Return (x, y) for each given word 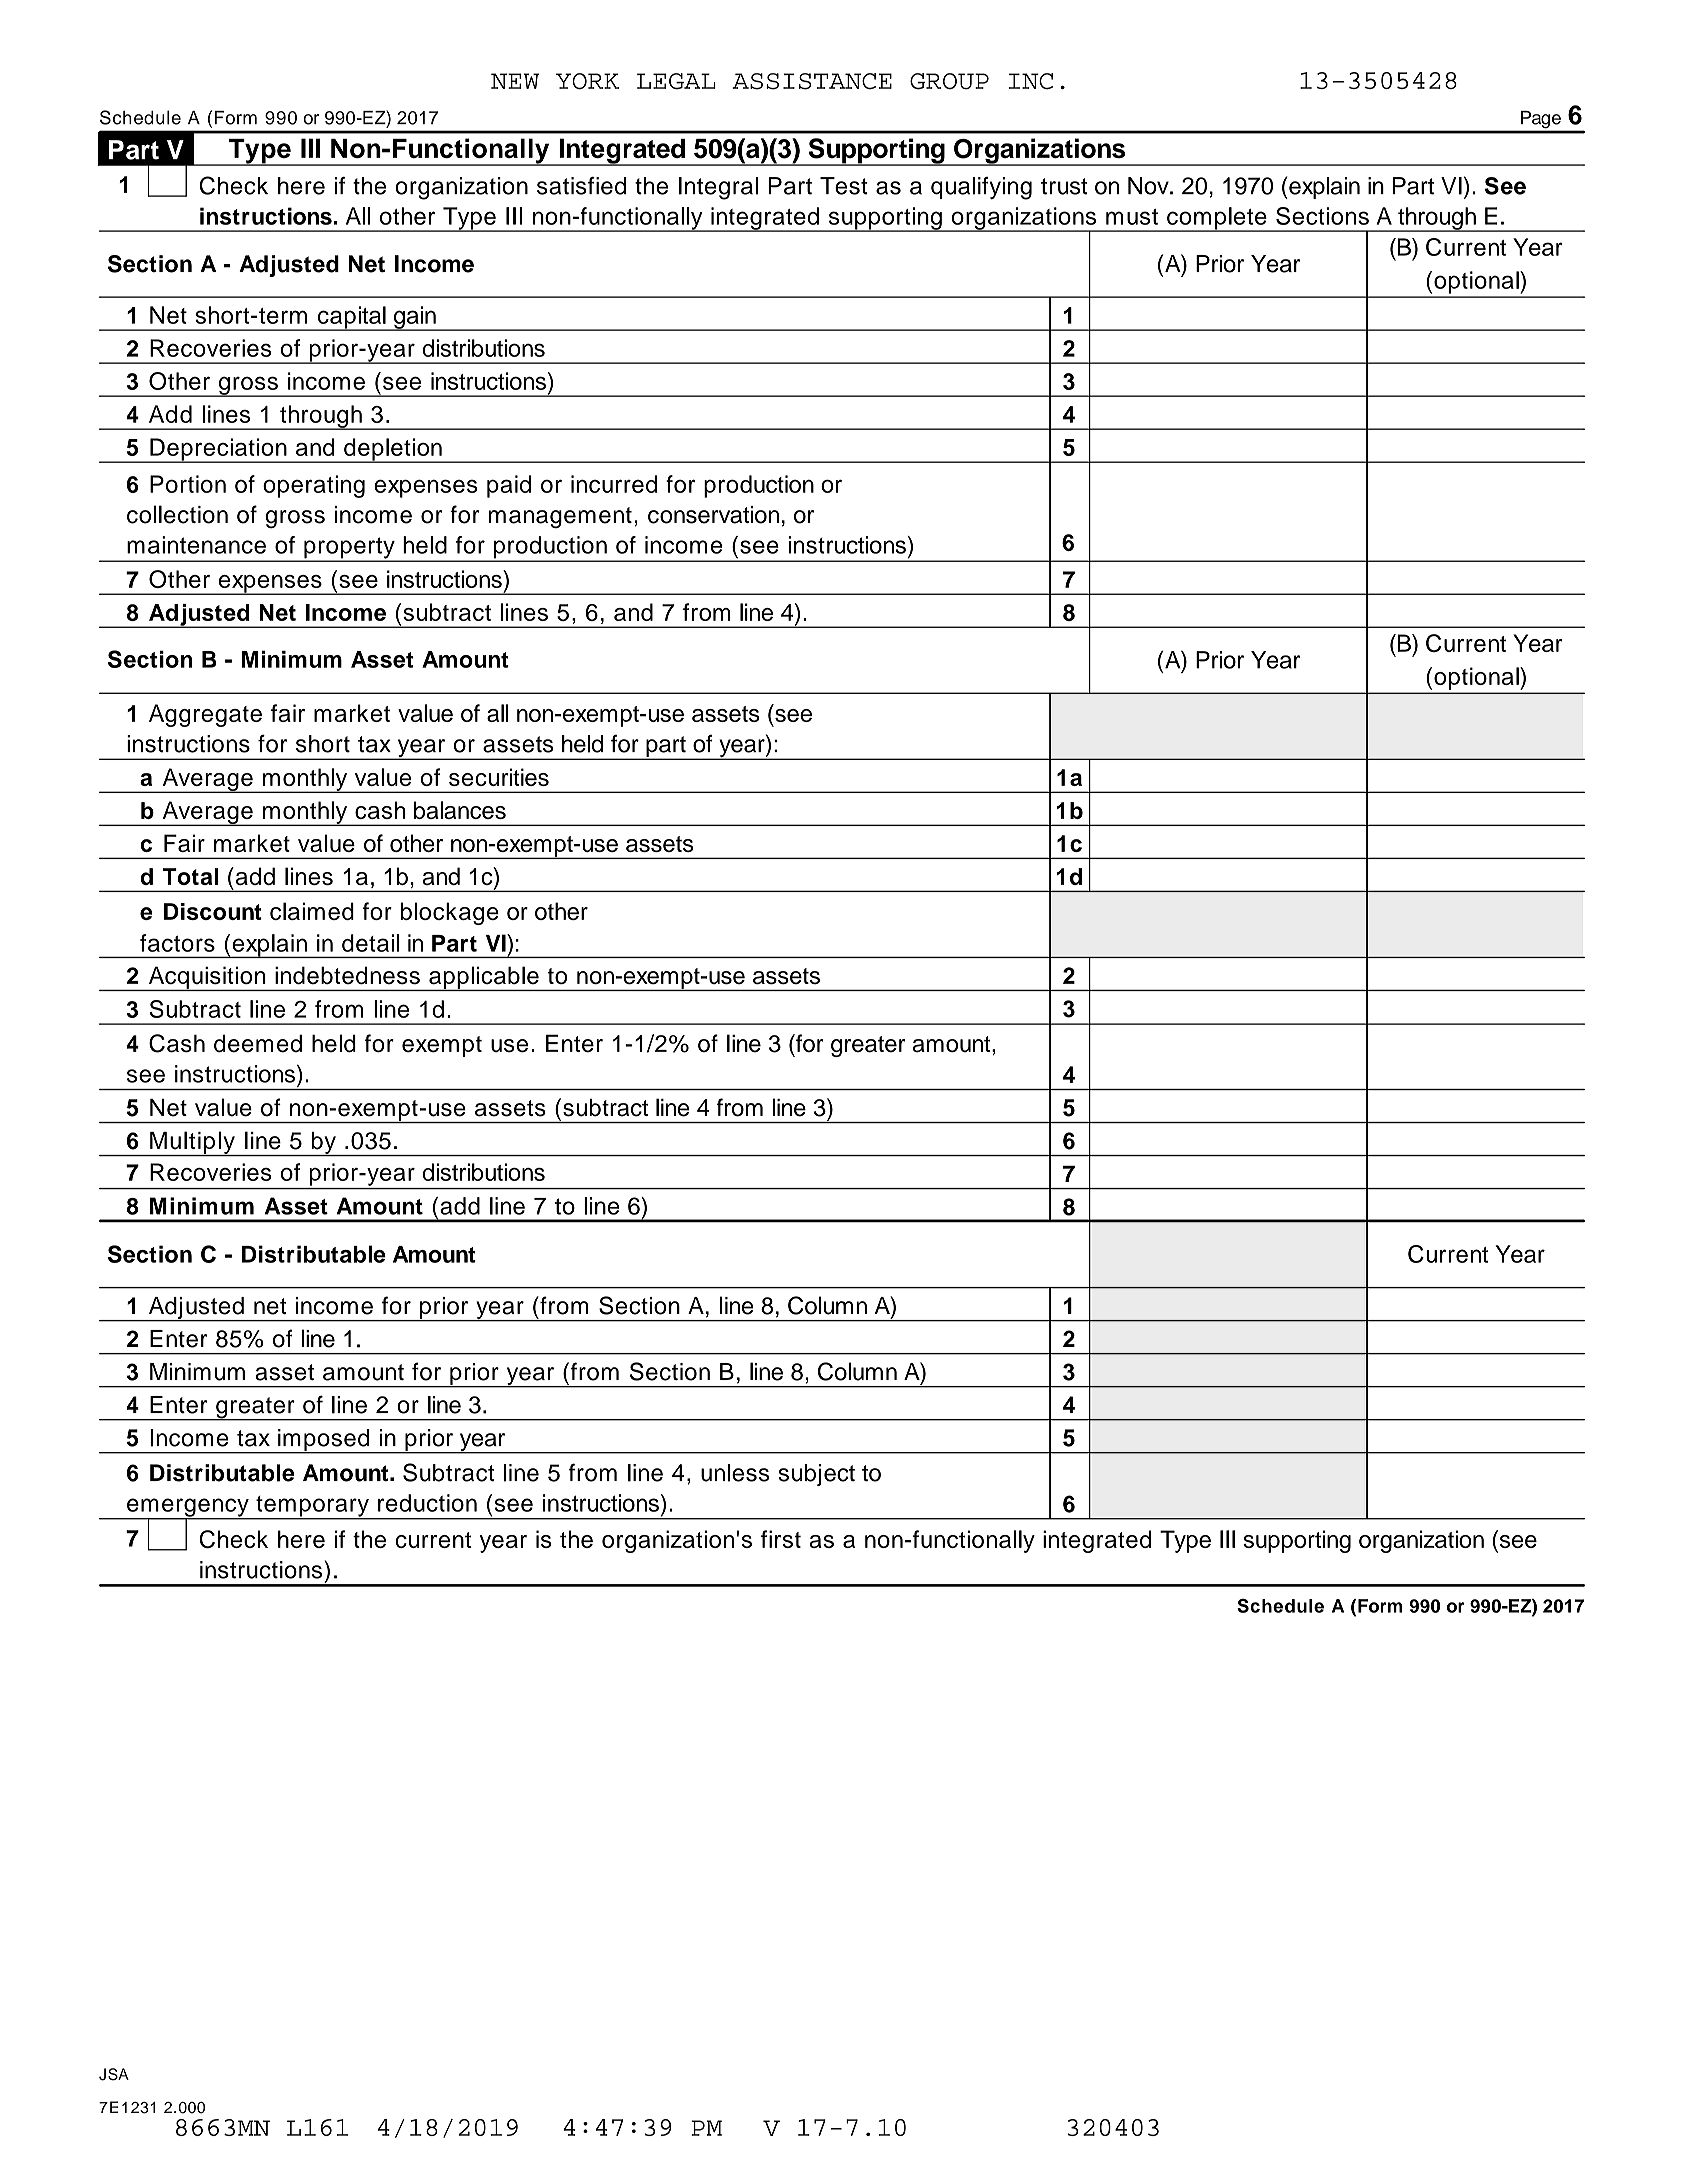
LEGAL (676, 81)
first (781, 1539)
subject (817, 1475)
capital (351, 318)
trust (1064, 186)
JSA (114, 2074)
